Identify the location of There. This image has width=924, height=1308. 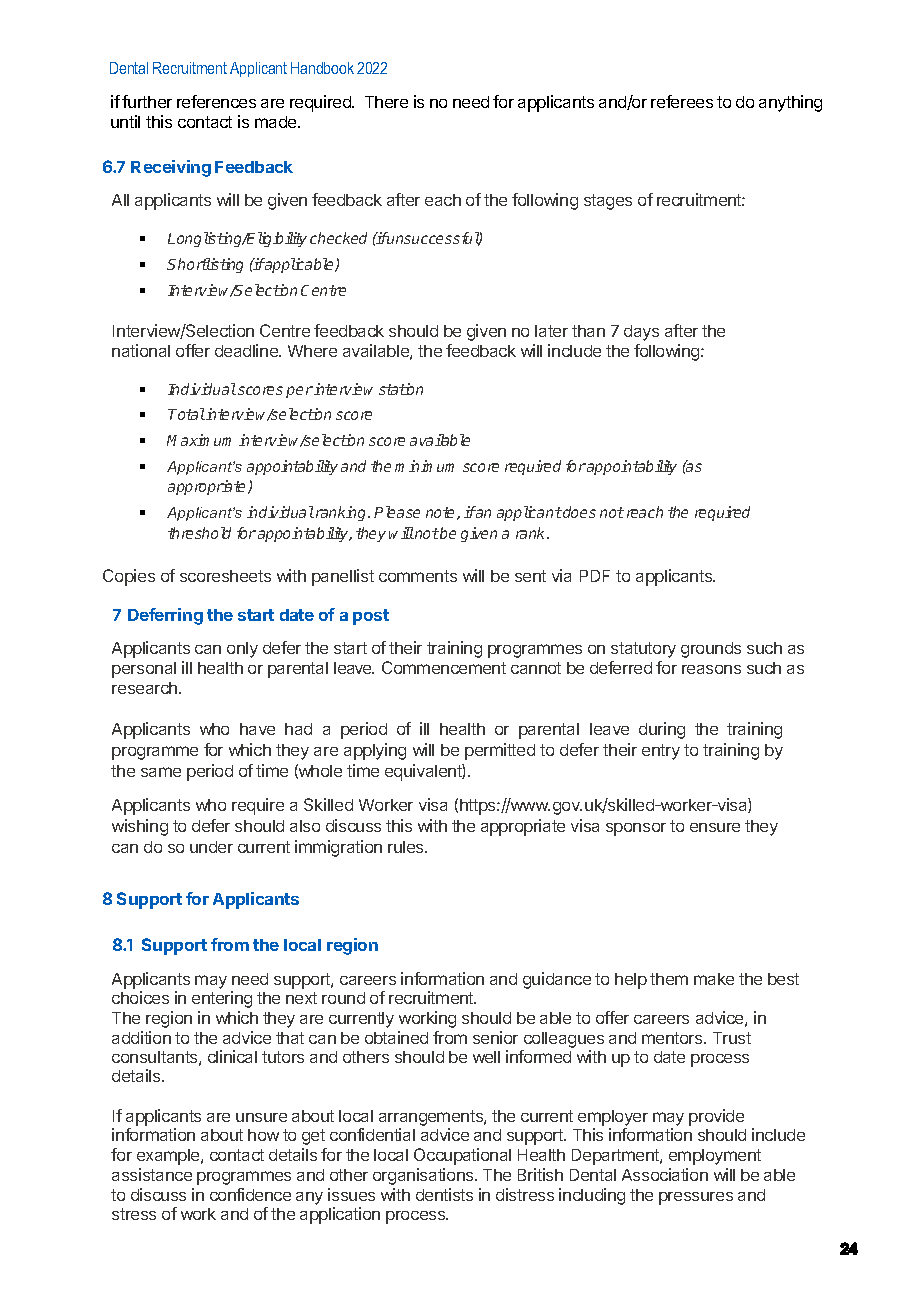
(386, 102).
